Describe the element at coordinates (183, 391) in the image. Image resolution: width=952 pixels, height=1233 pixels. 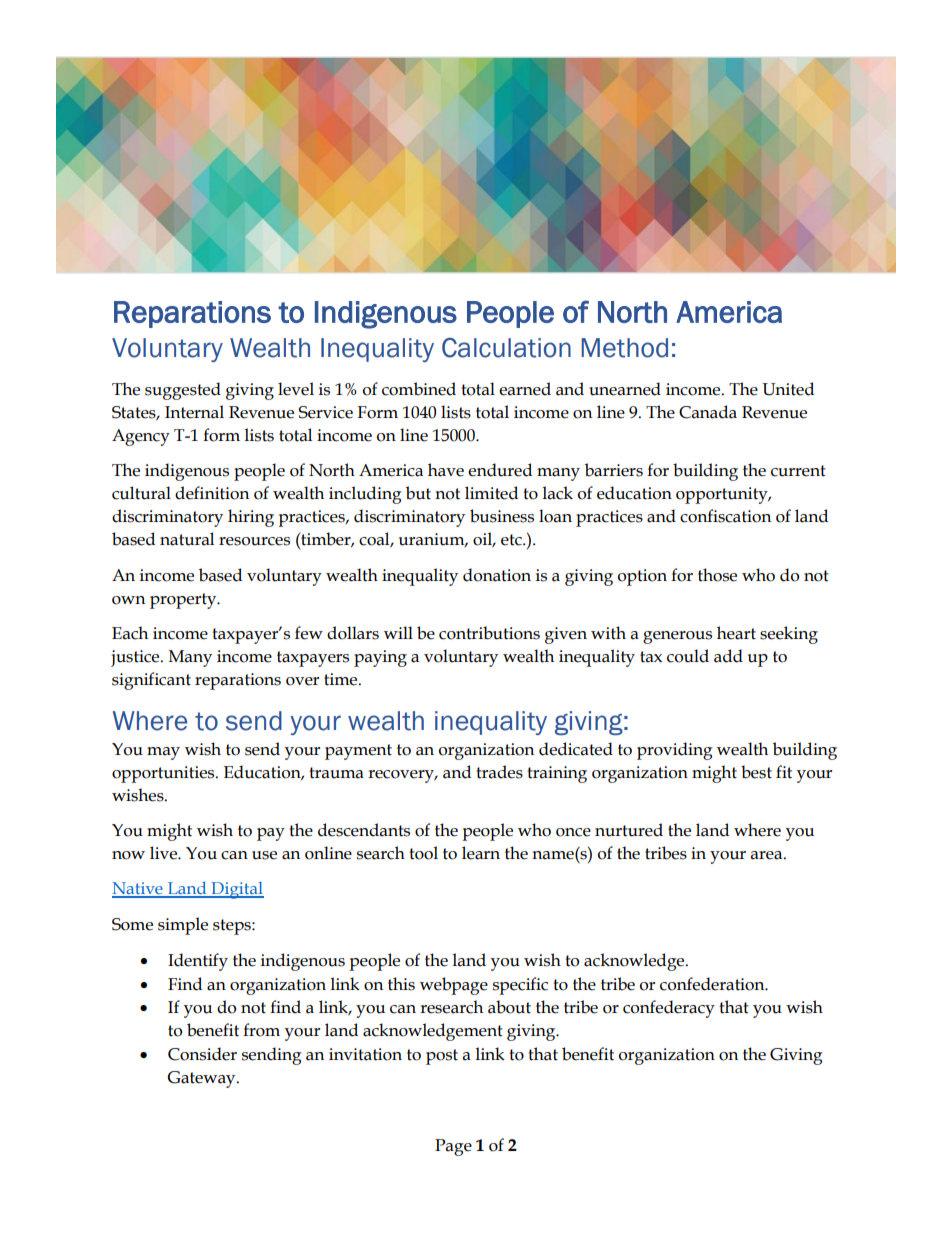
I see `suggested` at that location.
